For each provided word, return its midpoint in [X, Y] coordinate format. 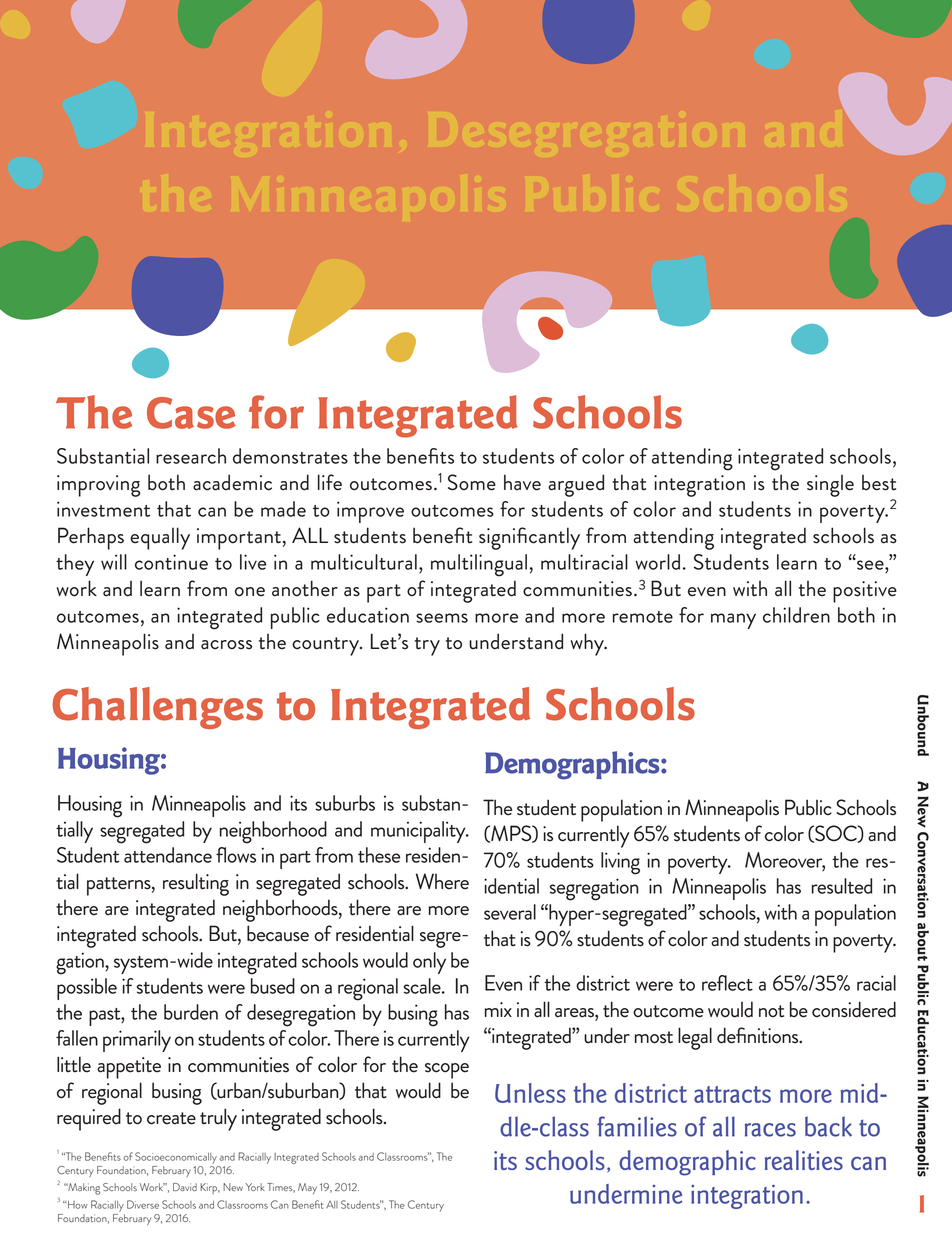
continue [171, 562]
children [796, 615]
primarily [137, 1041]
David [185, 1187]
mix [498, 1009]
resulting [196, 884]
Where [442, 881]
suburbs [345, 803]
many [733, 621]
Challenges [157, 708]
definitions [759, 1035]
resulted [842, 886]
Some [472, 482]
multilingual [479, 565]
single [830, 486]
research [191, 456]
